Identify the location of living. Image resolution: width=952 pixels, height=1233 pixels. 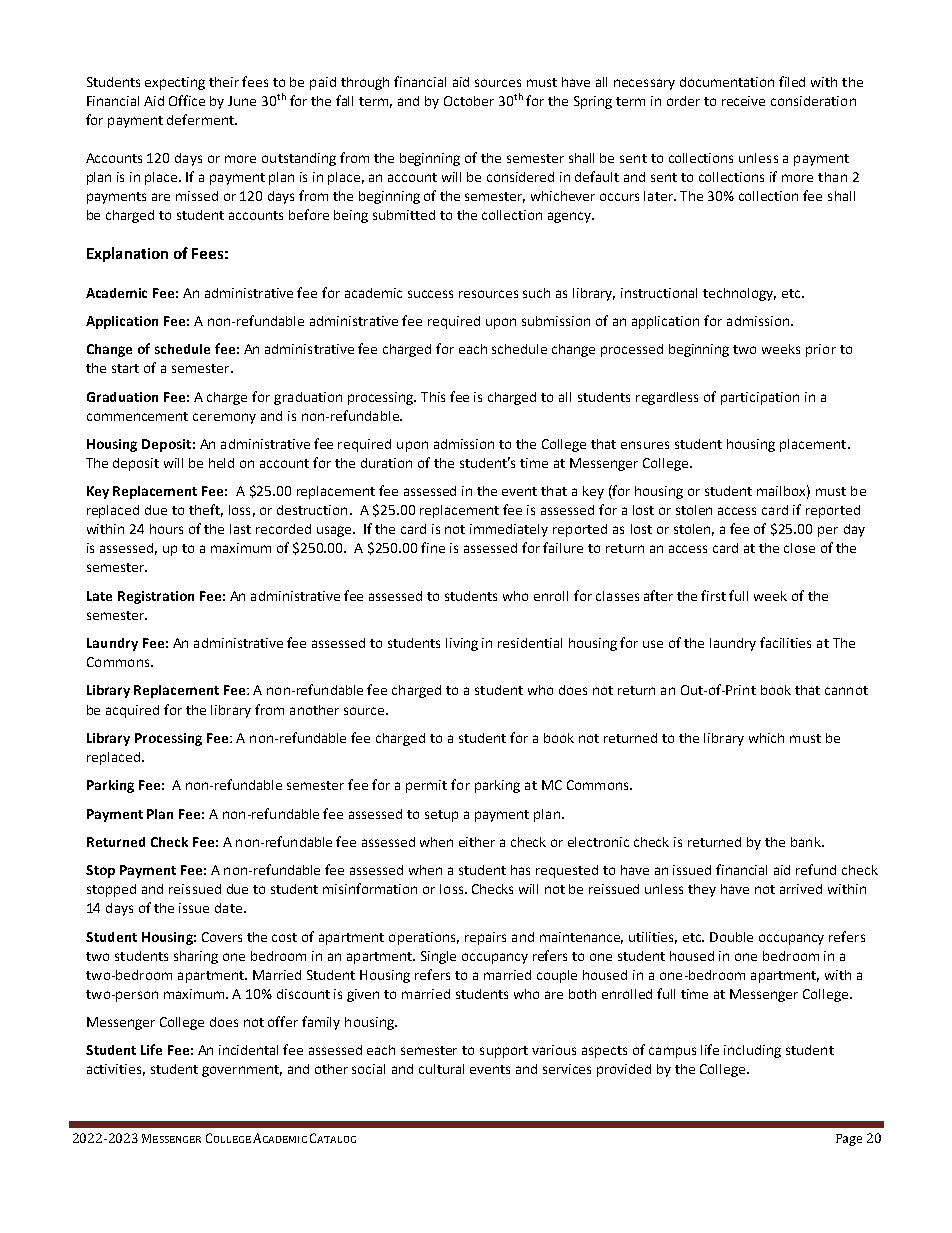
(462, 644).
